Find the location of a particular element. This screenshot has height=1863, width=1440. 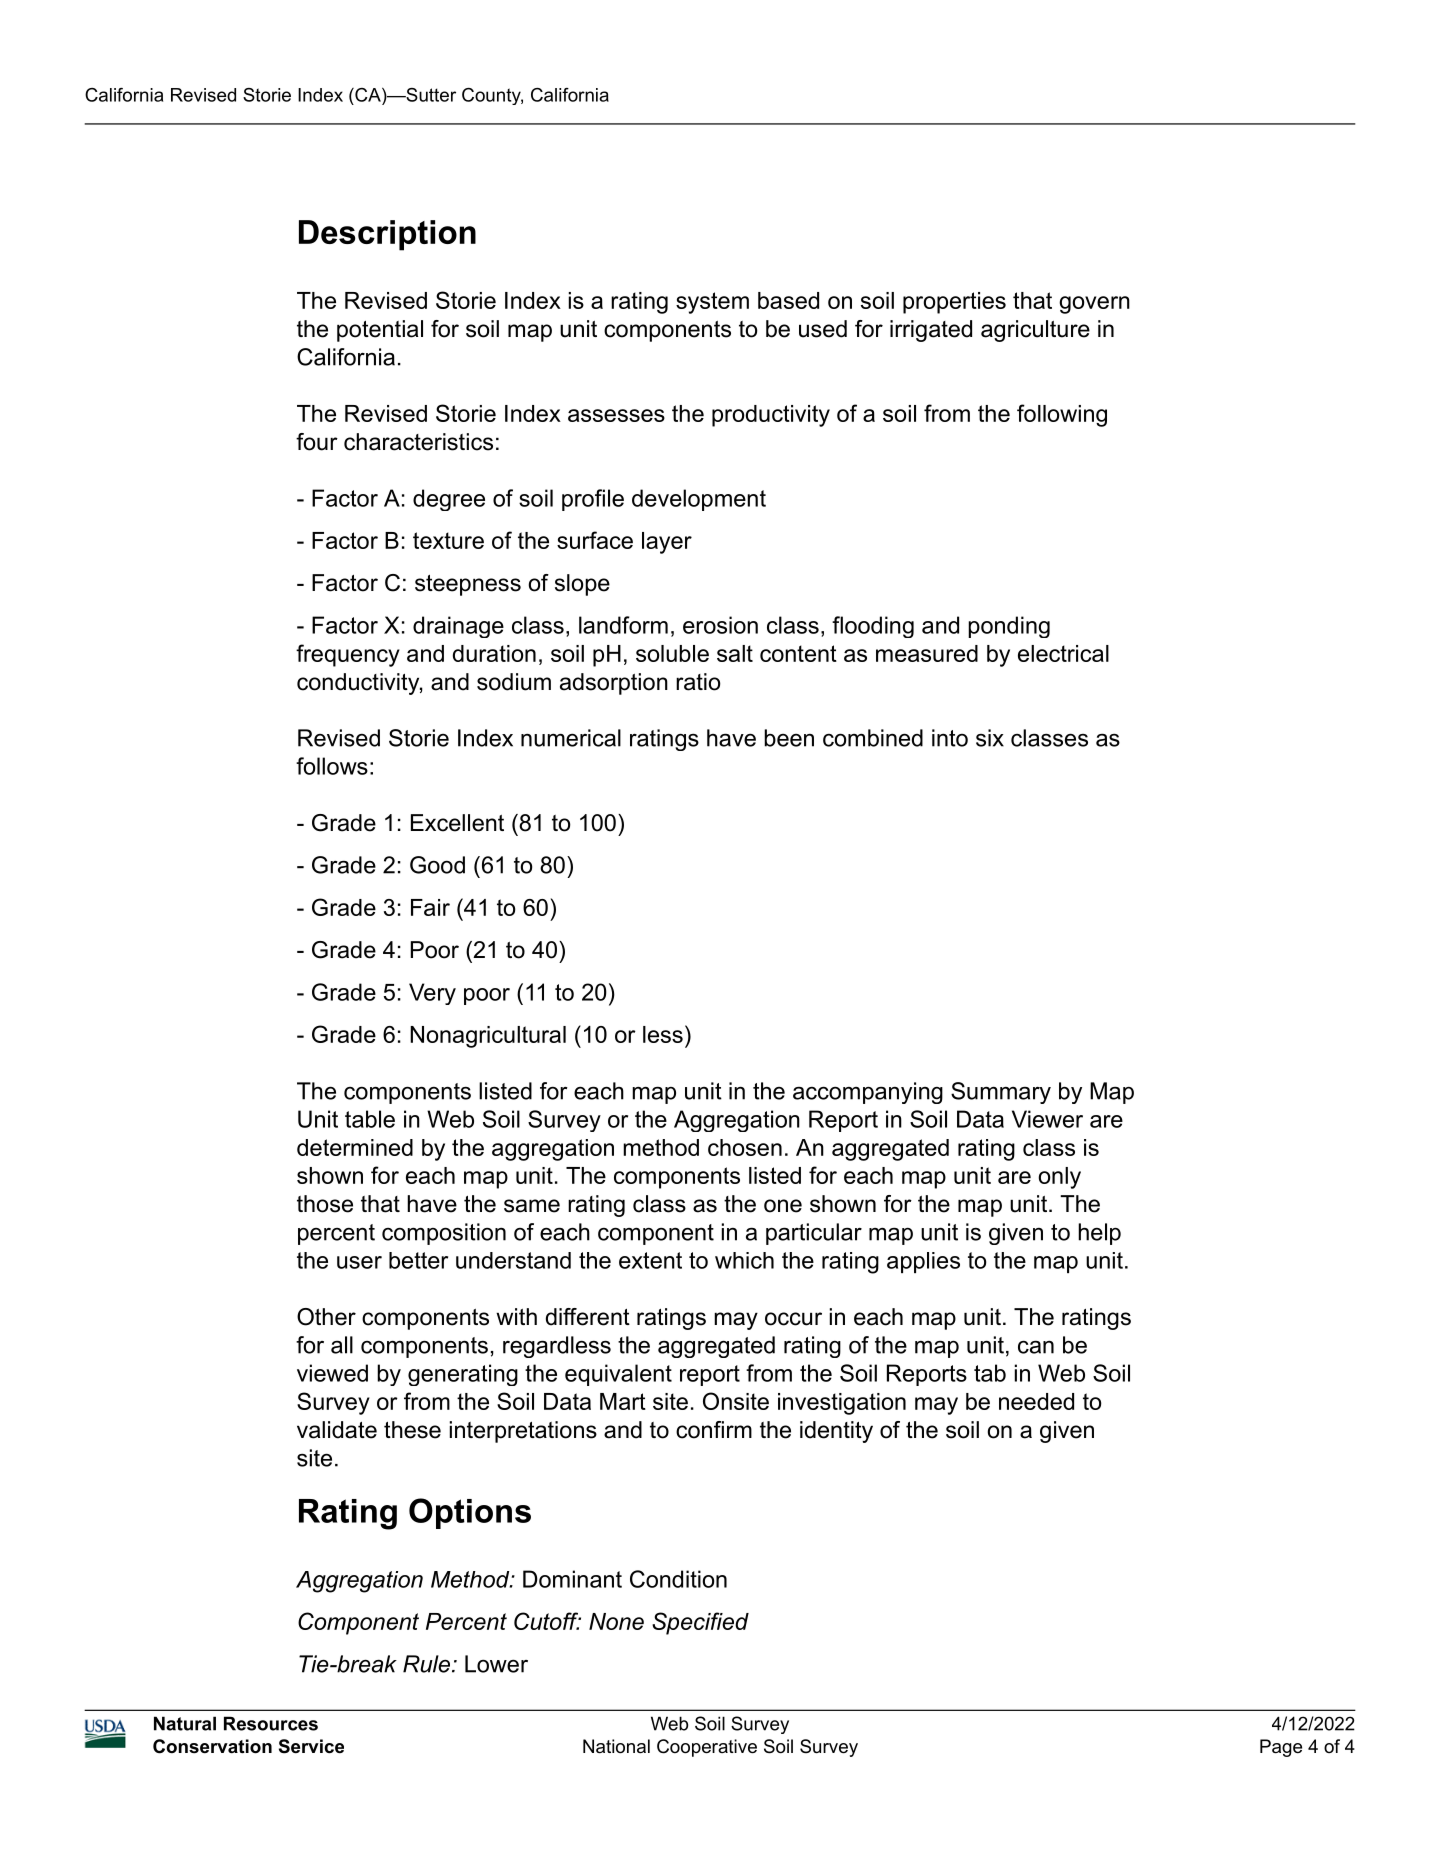

all is located at coordinates (342, 1345).
